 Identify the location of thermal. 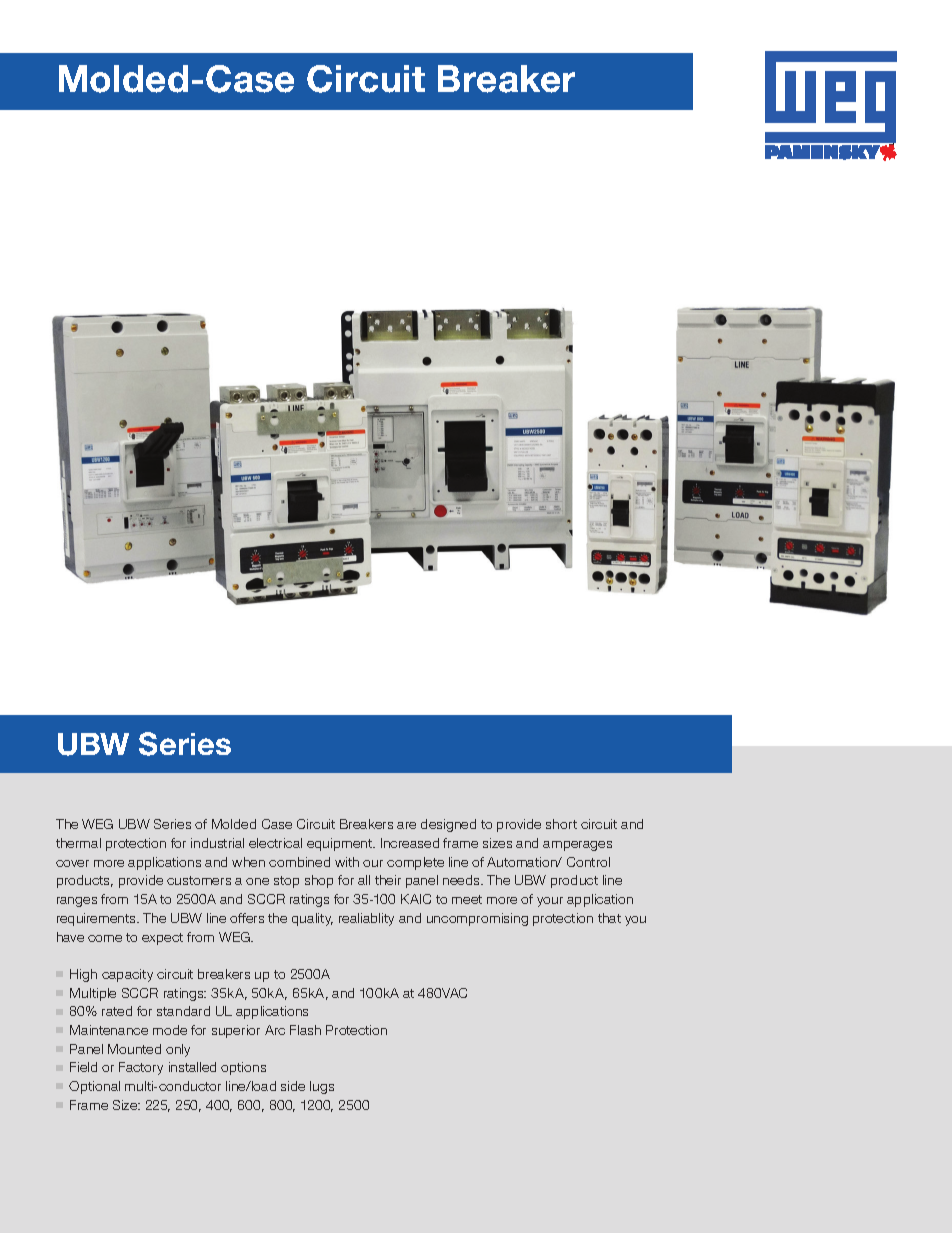
(78, 843).
